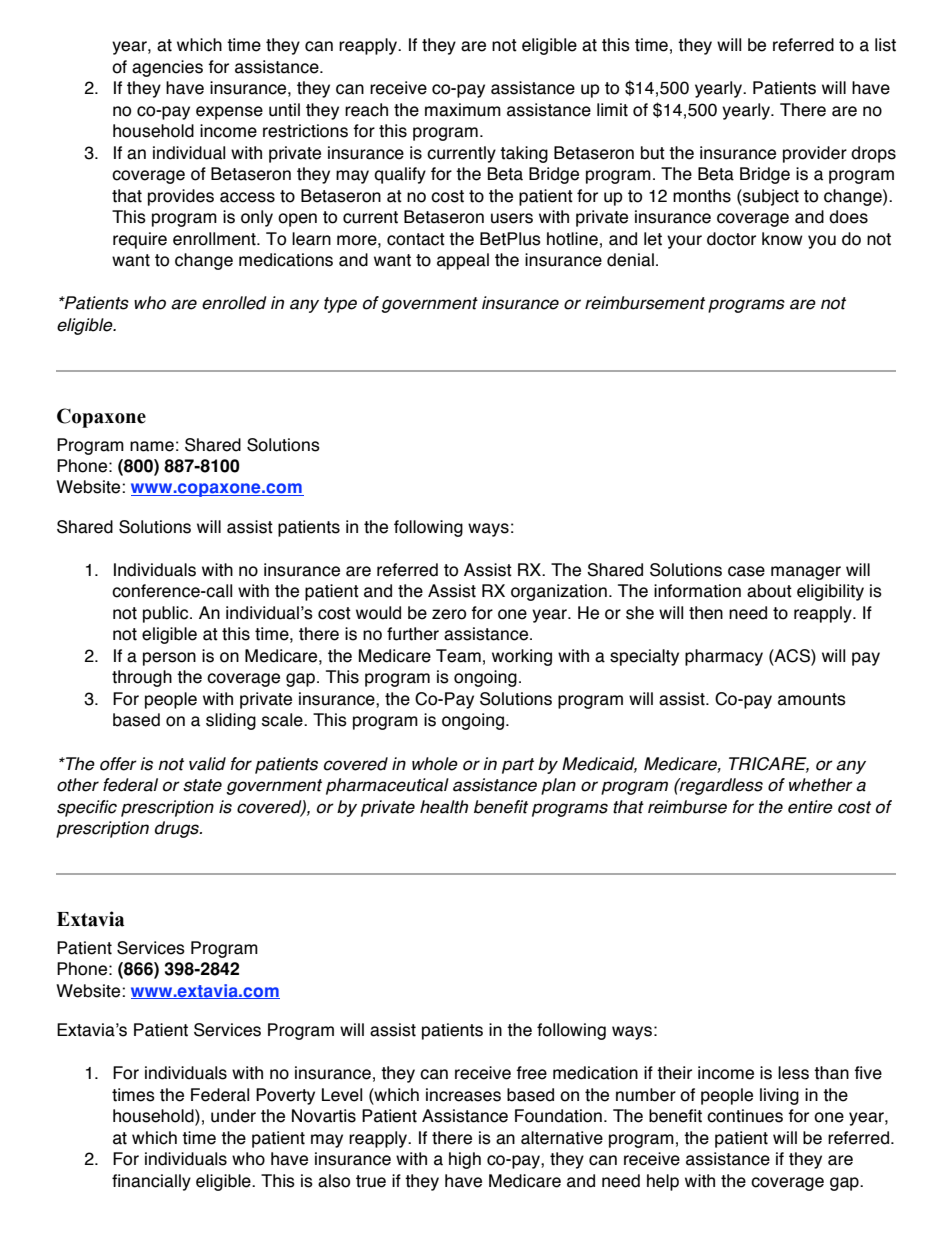 Image resolution: width=952 pixels, height=1233 pixels. Describe the element at coordinates (202, 785) in the image. I see `state` at that location.
